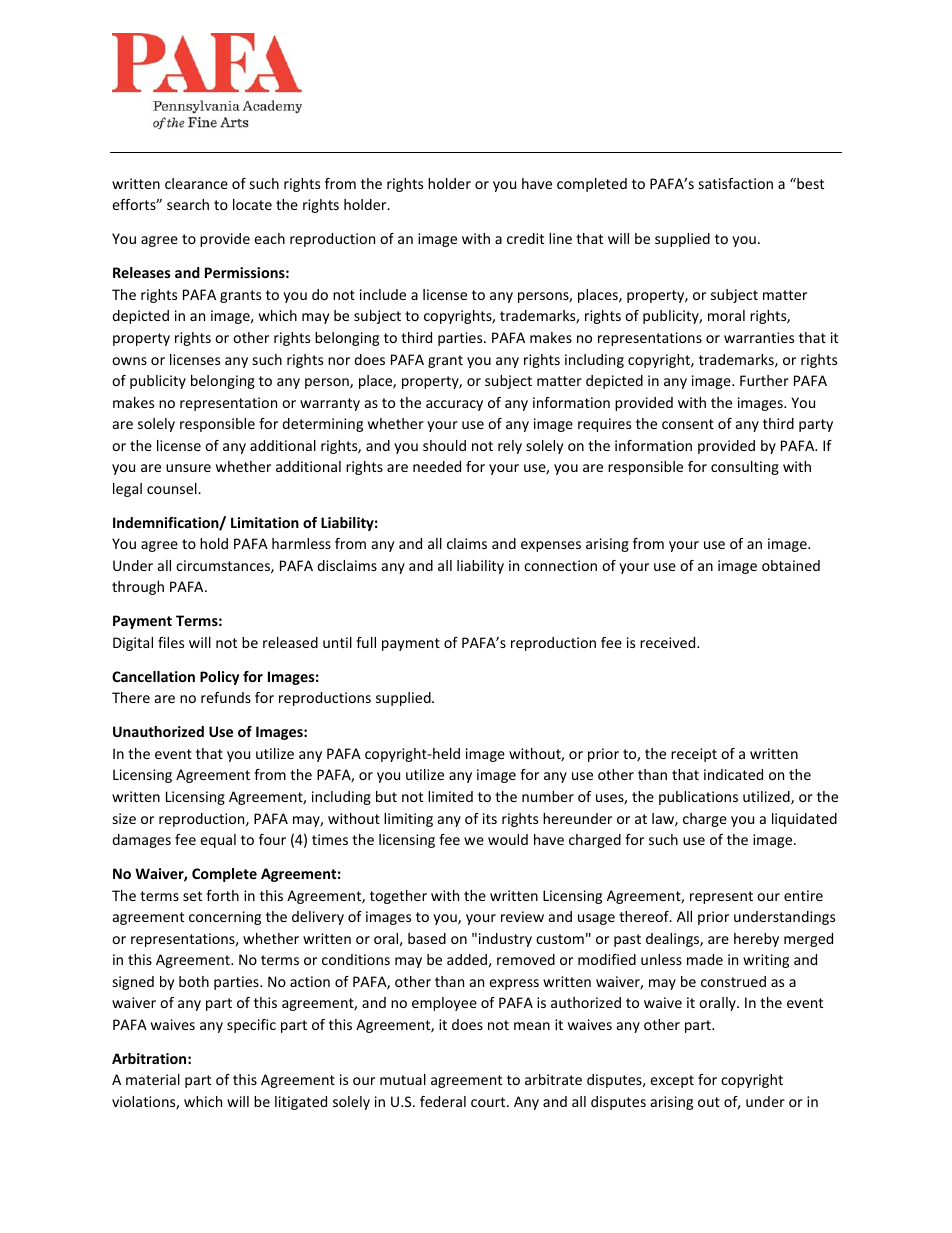 This screenshot has height=1233, width=952. I want to click on consulting, so click(745, 468).
